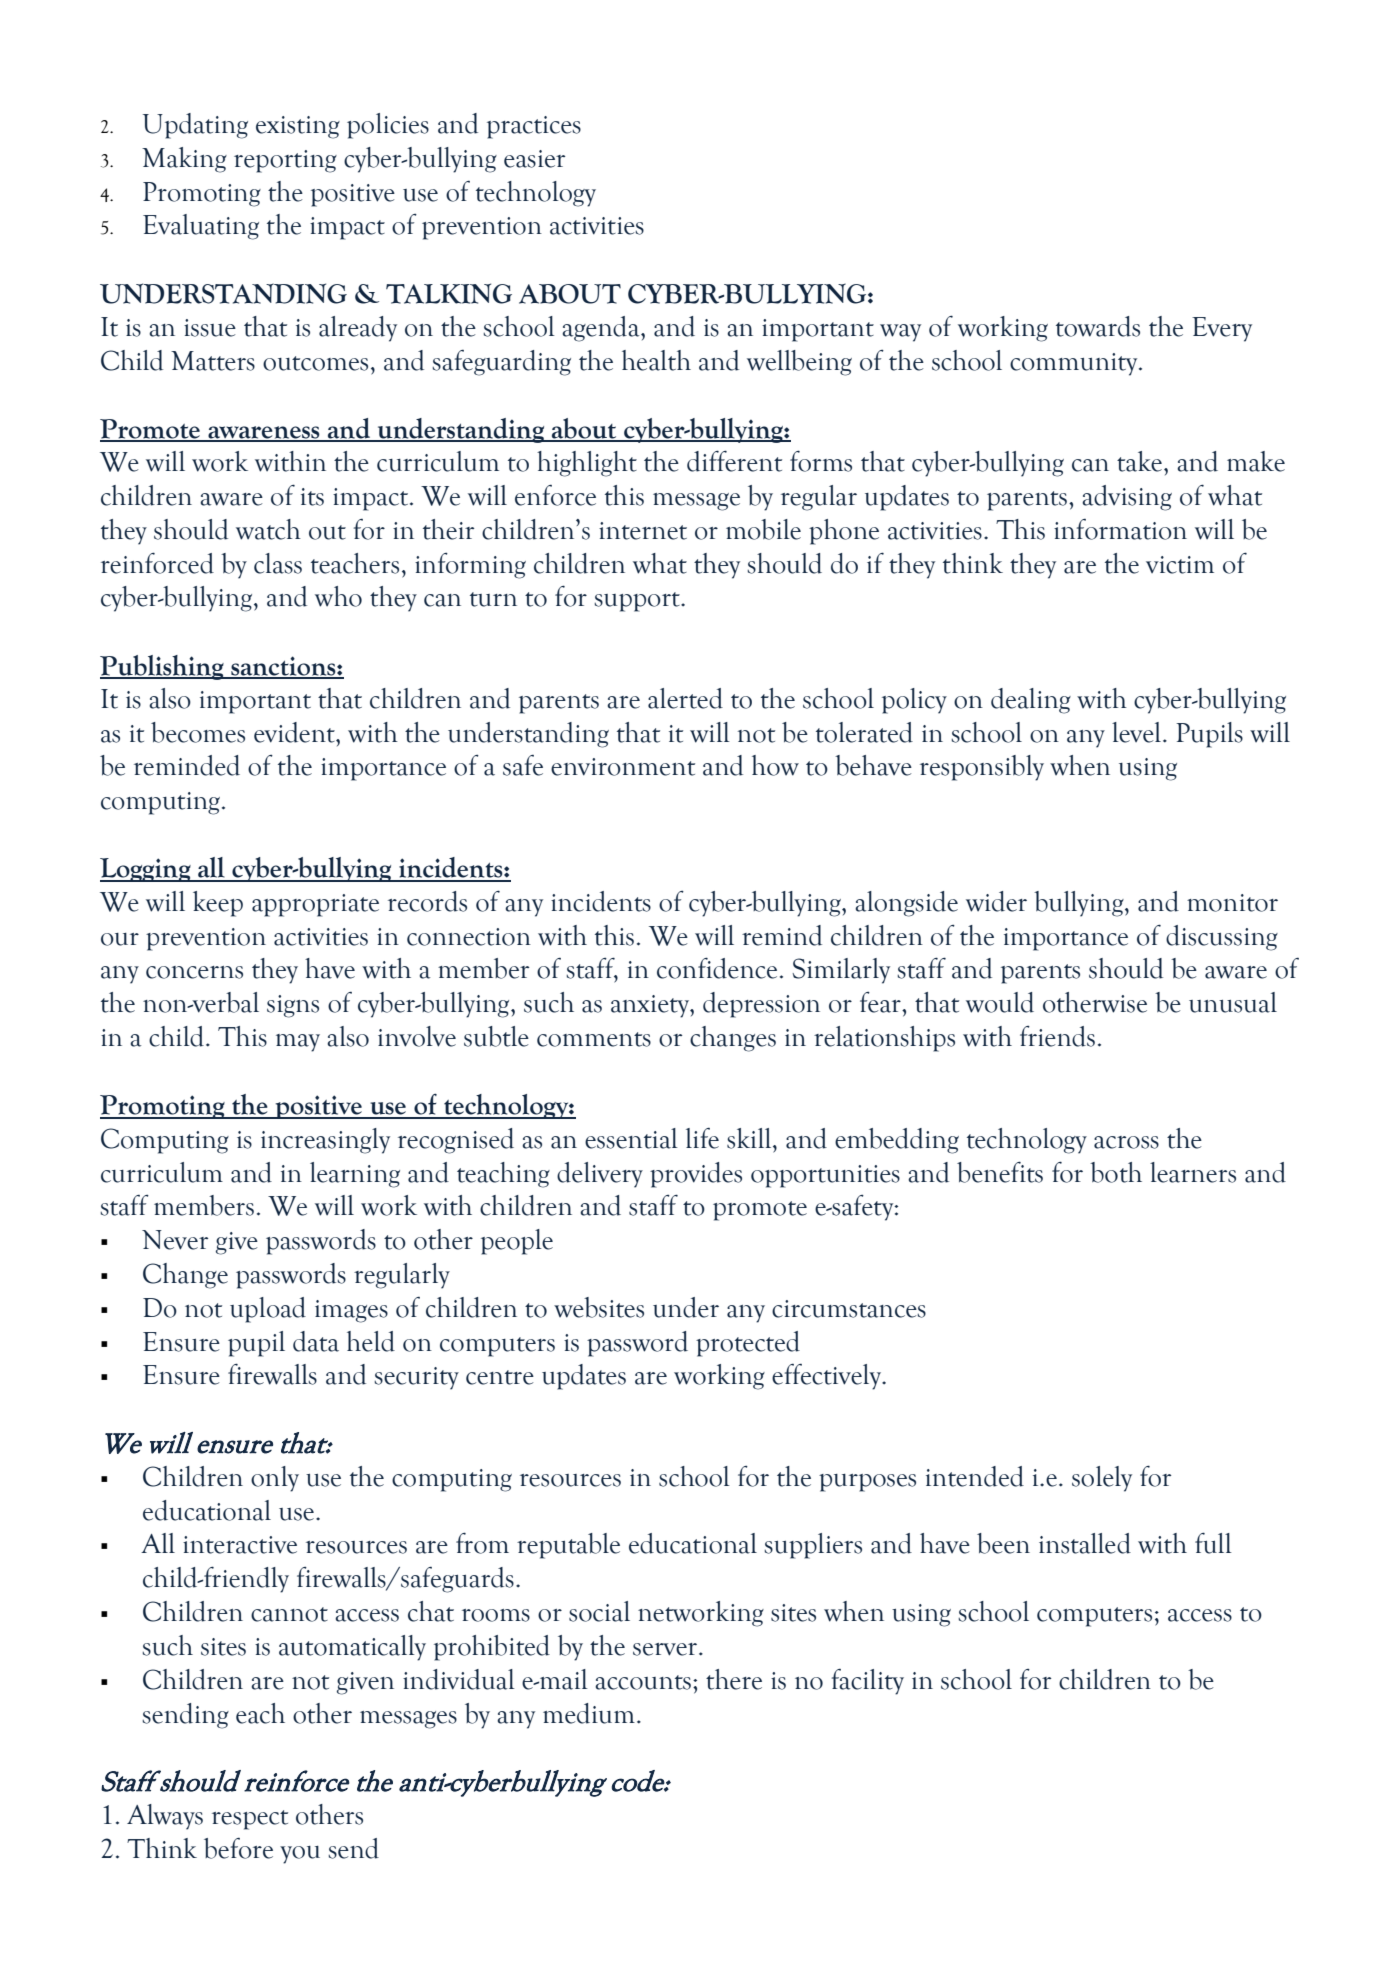  Describe the element at coordinates (285, 161) in the screenshot. I see `reporting` at that location.
